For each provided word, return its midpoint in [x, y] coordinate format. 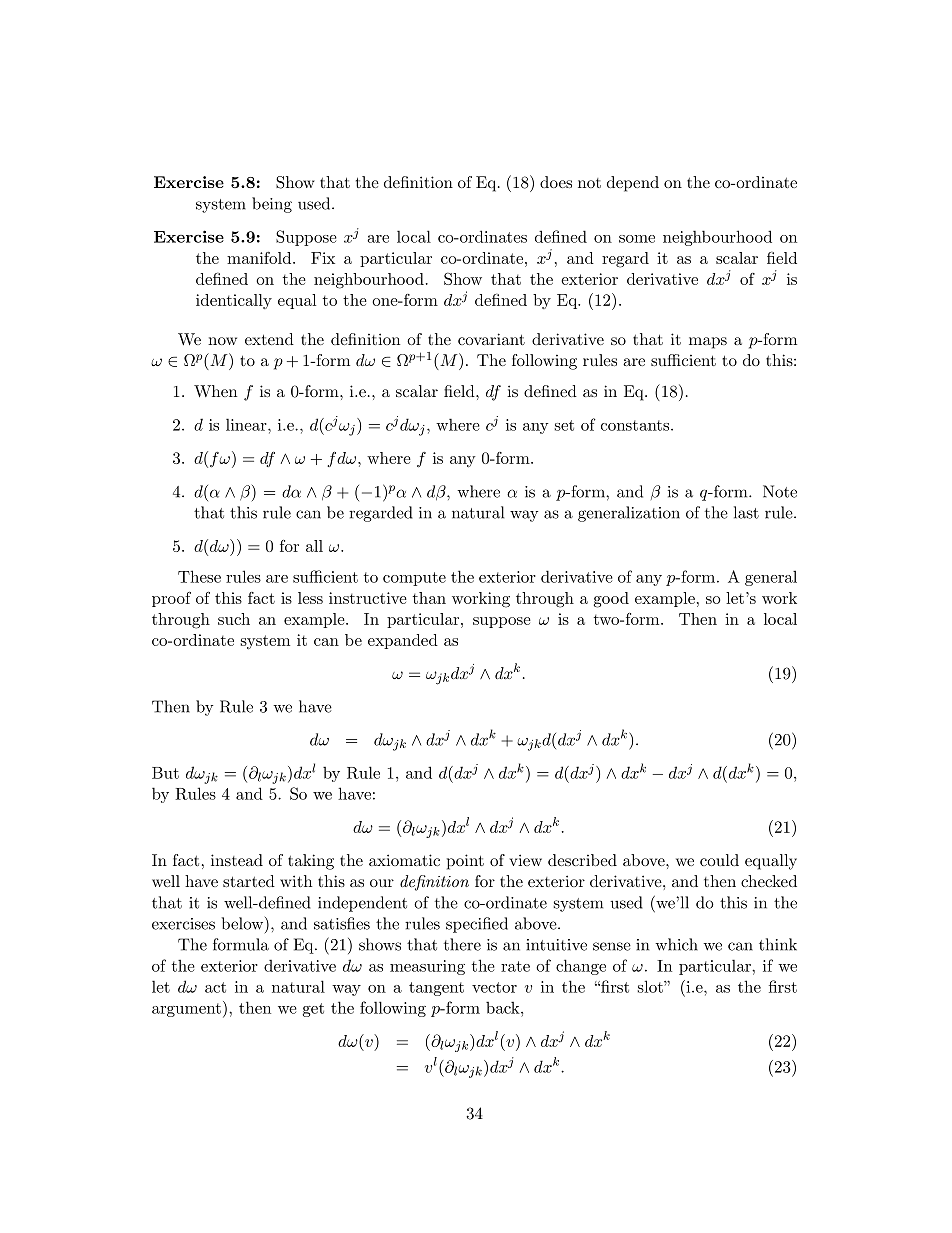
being [272, 205]
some [637, 239]
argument [186, 1010]
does [556, 182]
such [234, 619]
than [429, 598]
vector [494, 987]
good [611, 600]
